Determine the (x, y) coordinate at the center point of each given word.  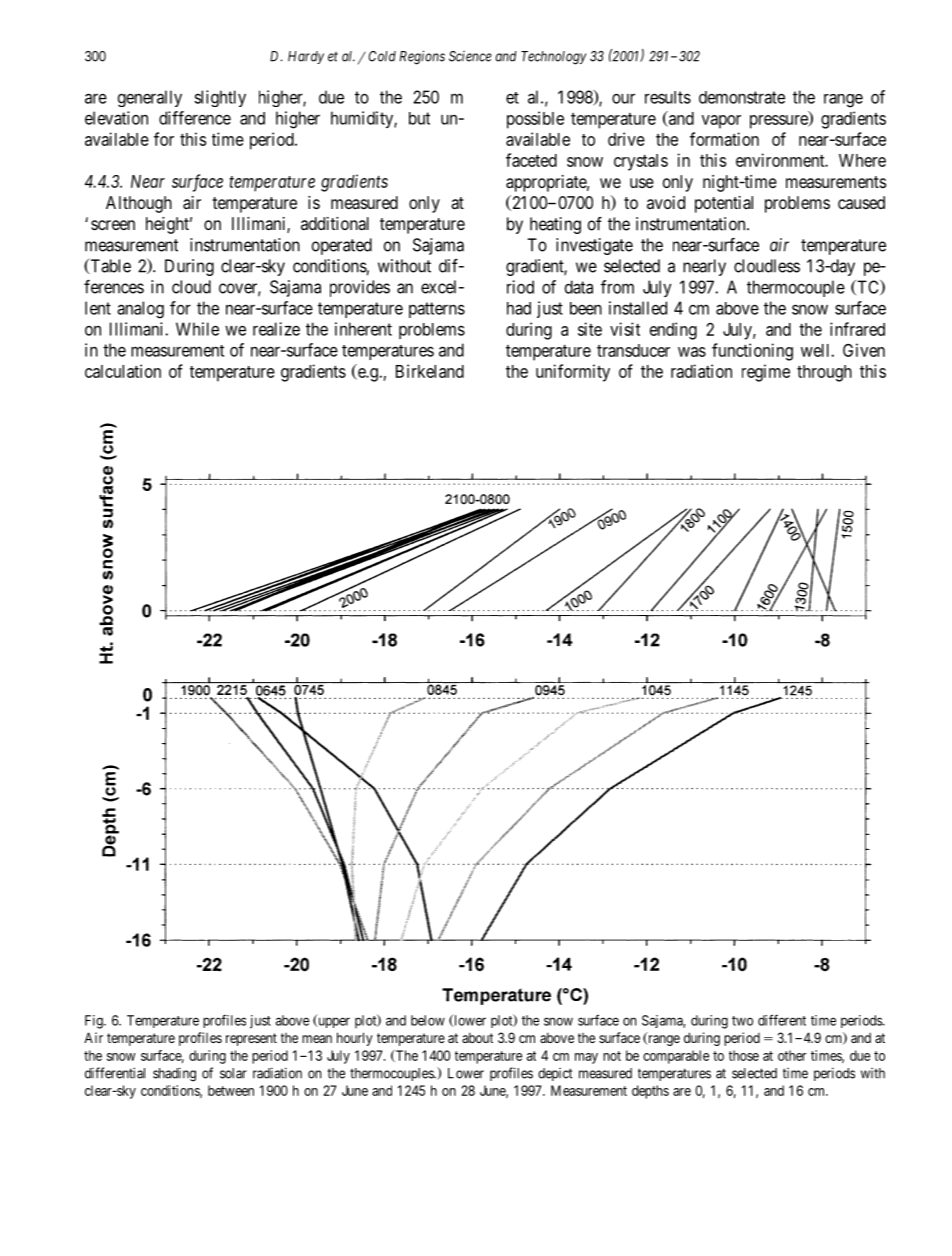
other (792, 1055)
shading (174, 1074)
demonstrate (742, 97)
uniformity (573, 373)
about (477, 1037)
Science (470, 56)
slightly (220, 98)
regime (766, 373)
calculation (123, 371)
